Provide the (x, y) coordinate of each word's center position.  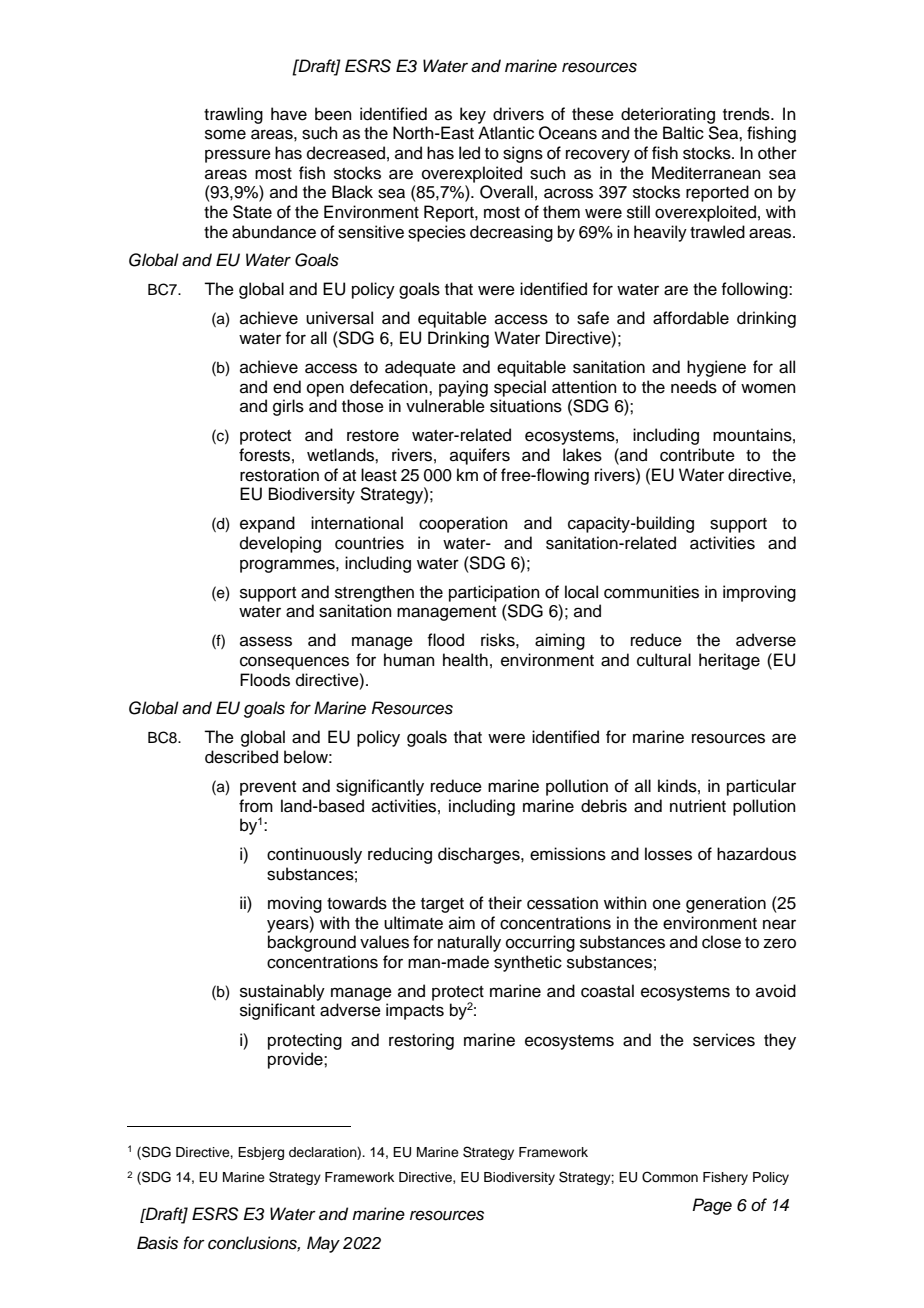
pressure (238, 156)
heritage (729, 661)
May (323, 1244)
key (473, 115)
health (465, 660)
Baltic (683, 133)
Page (712, 1206)
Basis (157, 1243)
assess (266, 641)
